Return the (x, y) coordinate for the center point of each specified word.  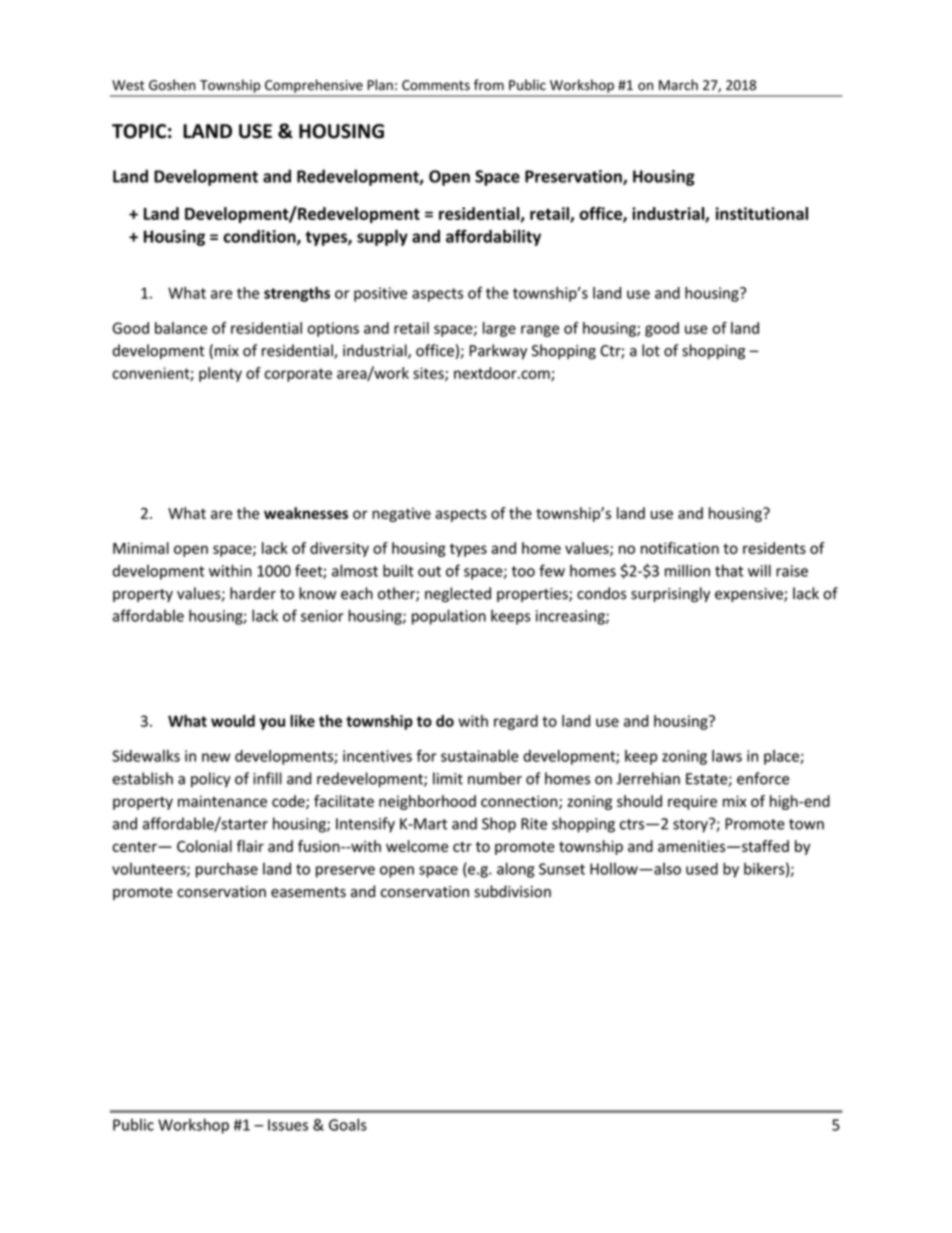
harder (253, 593)
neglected (458, 594)
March (678, 85)
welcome (417, 846)
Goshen (172, 85)
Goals (348, 1124)
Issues (288, 1125)
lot (651, 350)
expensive (750, 595)
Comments (436, 85)
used (702, 868)
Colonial (204, 846)
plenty (220, 374)
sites (429, 374)
